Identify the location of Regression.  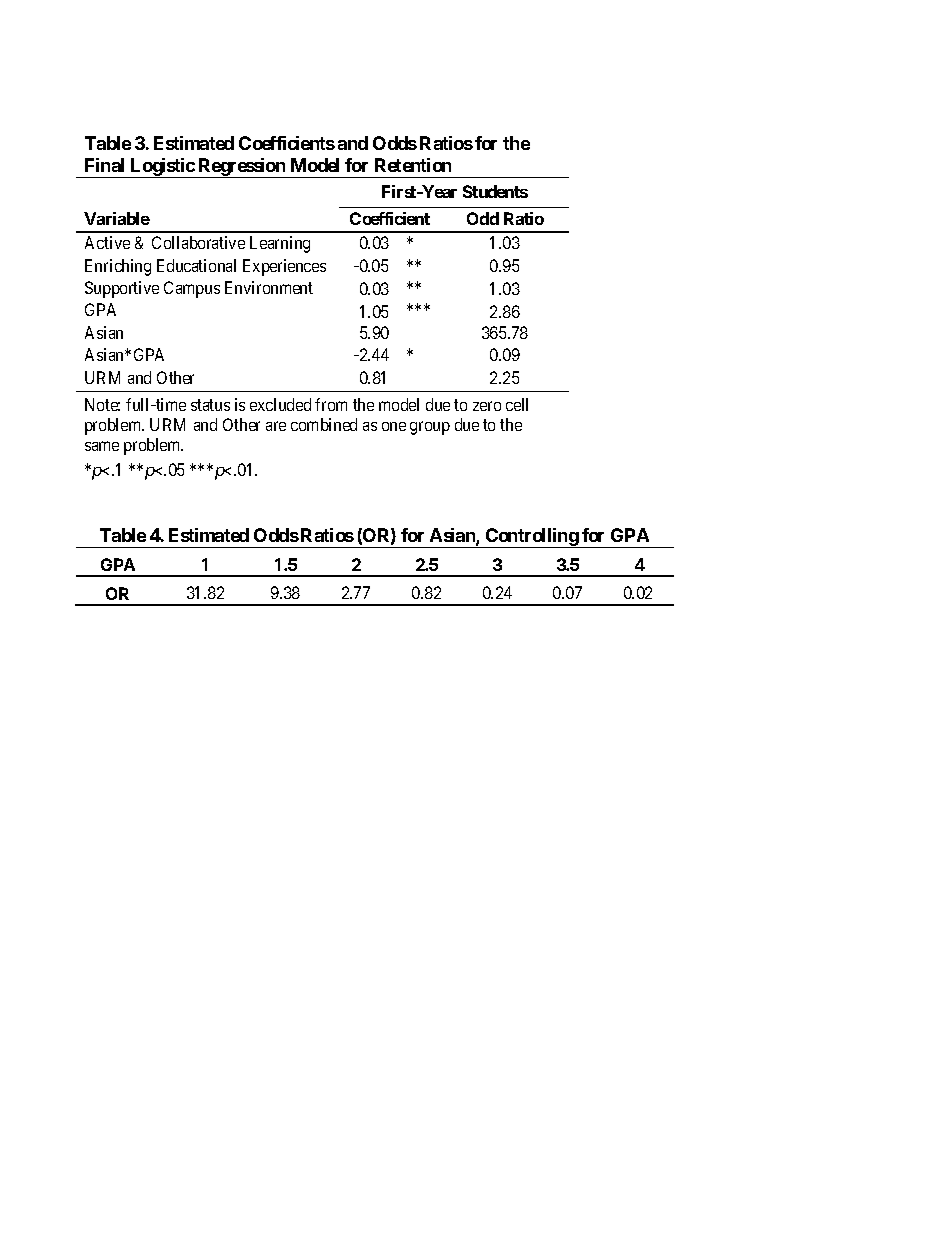
(242, 168).
